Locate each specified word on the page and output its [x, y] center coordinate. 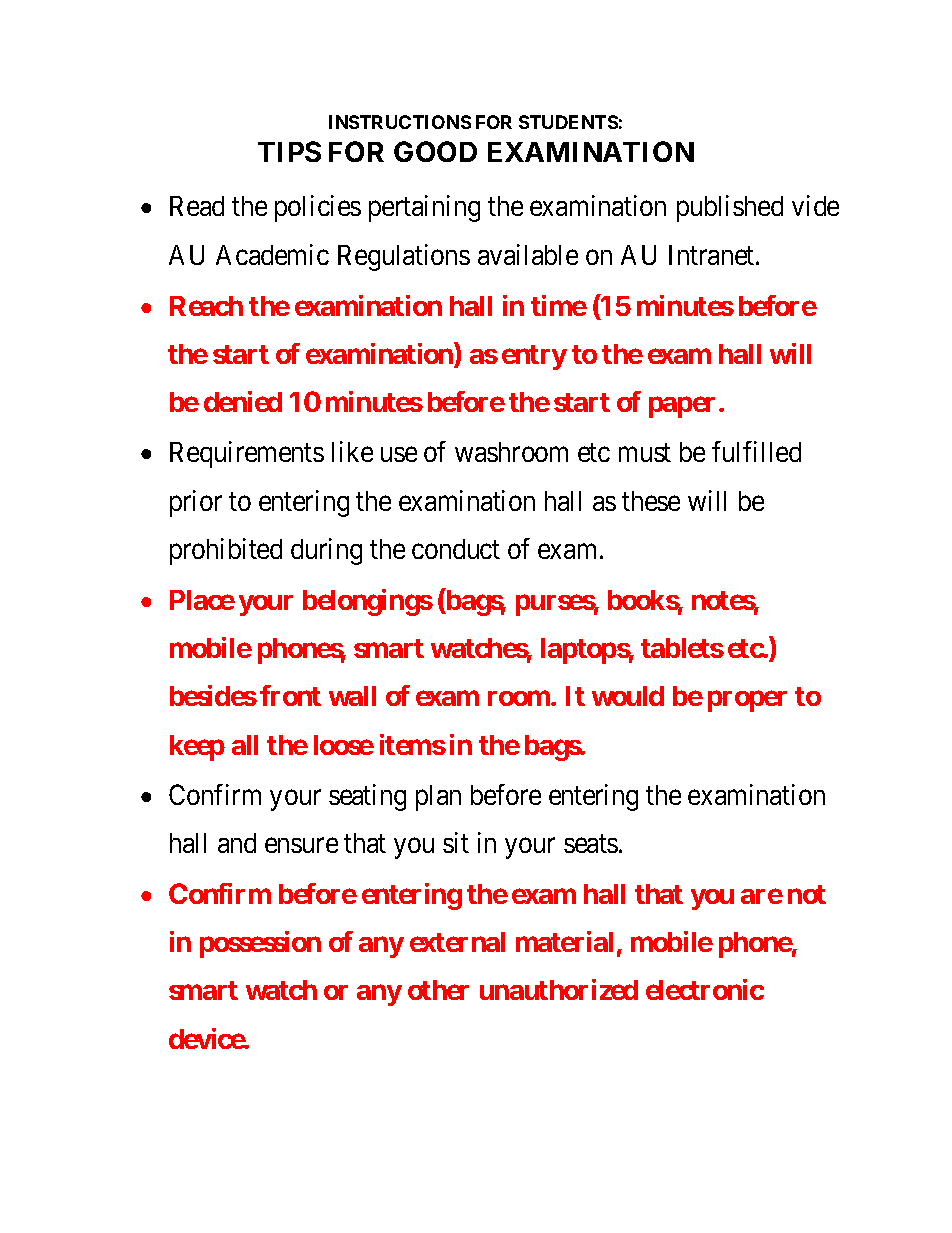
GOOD [435, 151]
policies [318, 208]
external [457, 942]
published [730, 208]
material [564, 941]
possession [260, 944]
